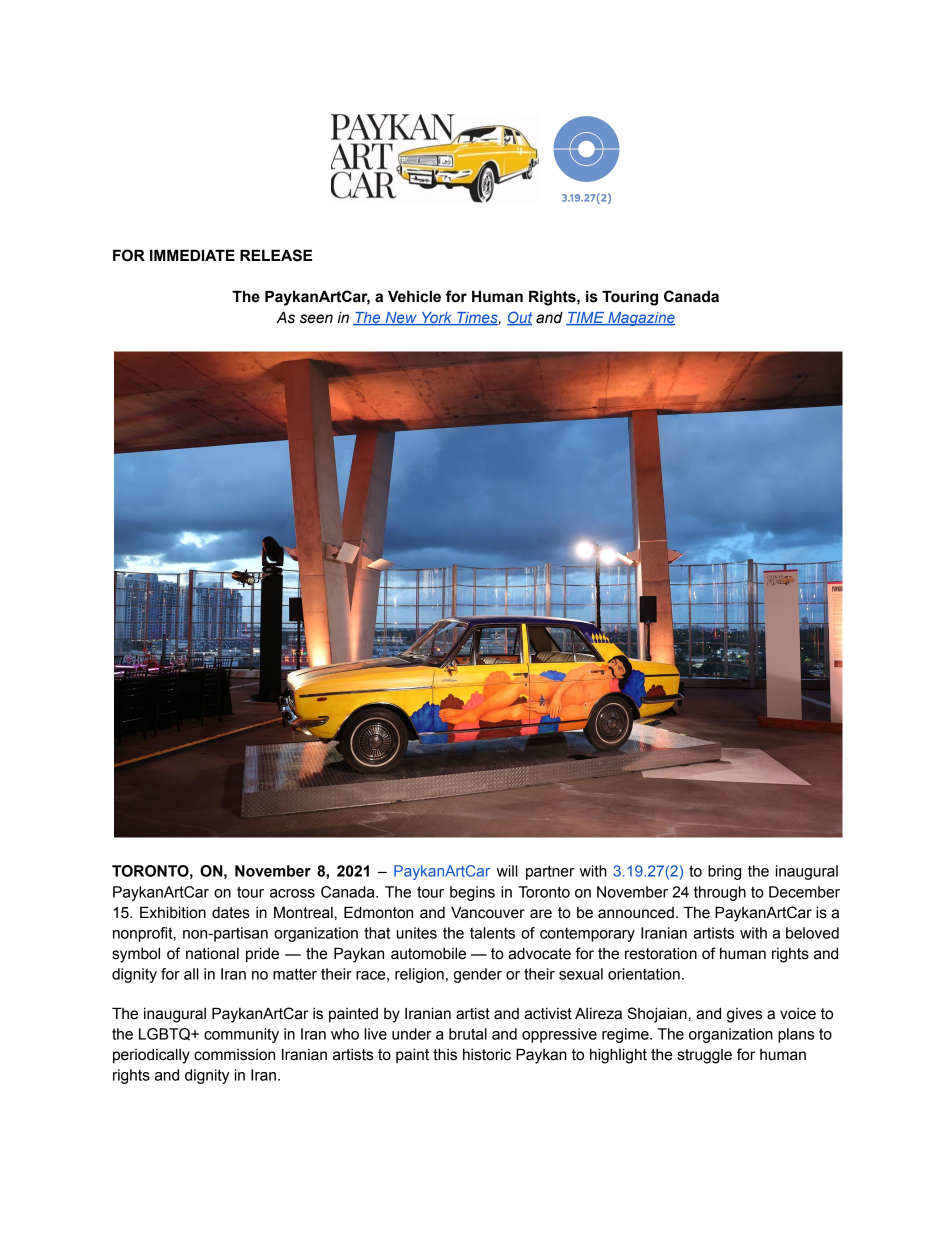  What do you see at coordinates (192, 255) in the screenshot?
I see `IMMEDIATE` at bounding box center [192, 255].
